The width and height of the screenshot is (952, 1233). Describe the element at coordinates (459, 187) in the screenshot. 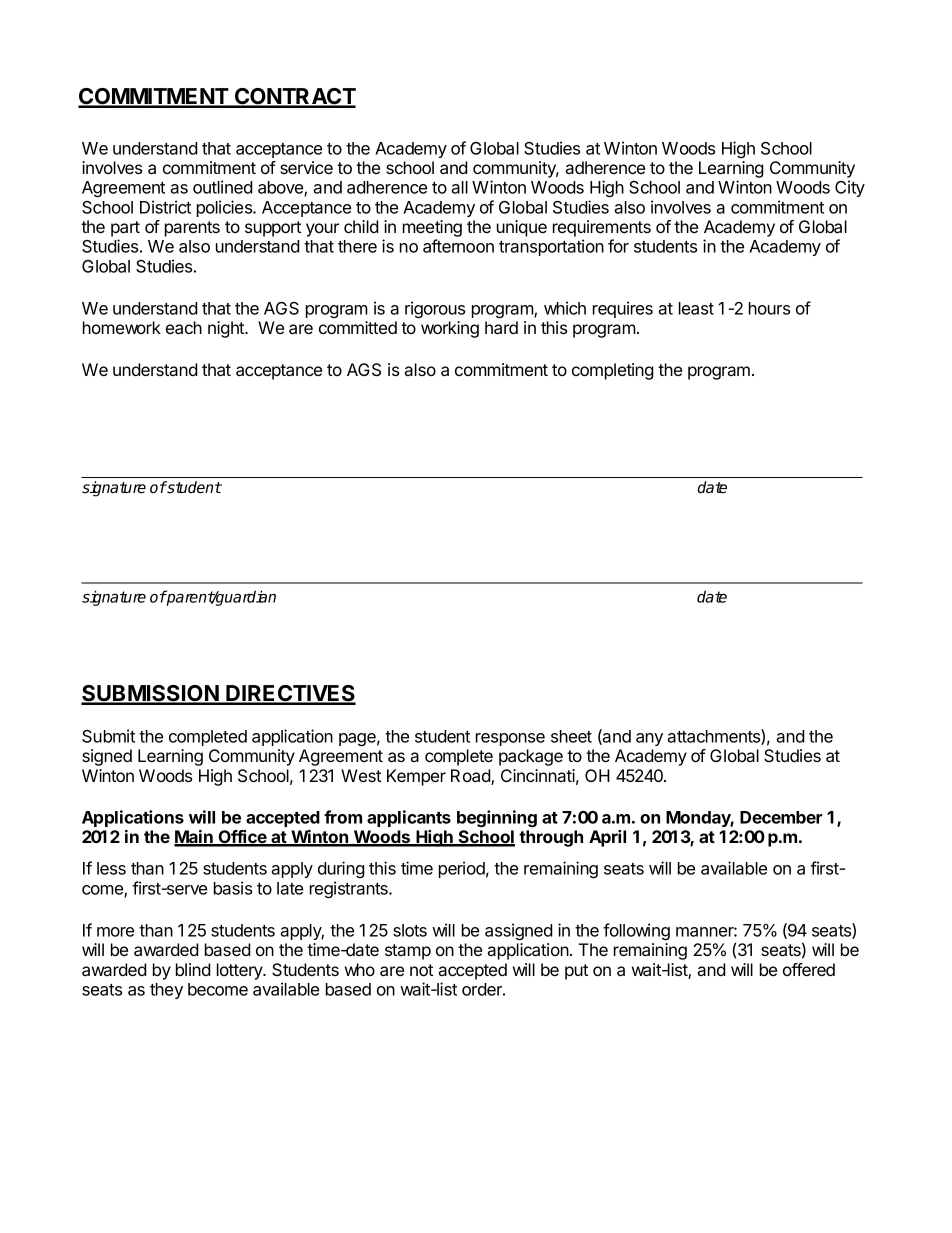

I see `all` at that location.
